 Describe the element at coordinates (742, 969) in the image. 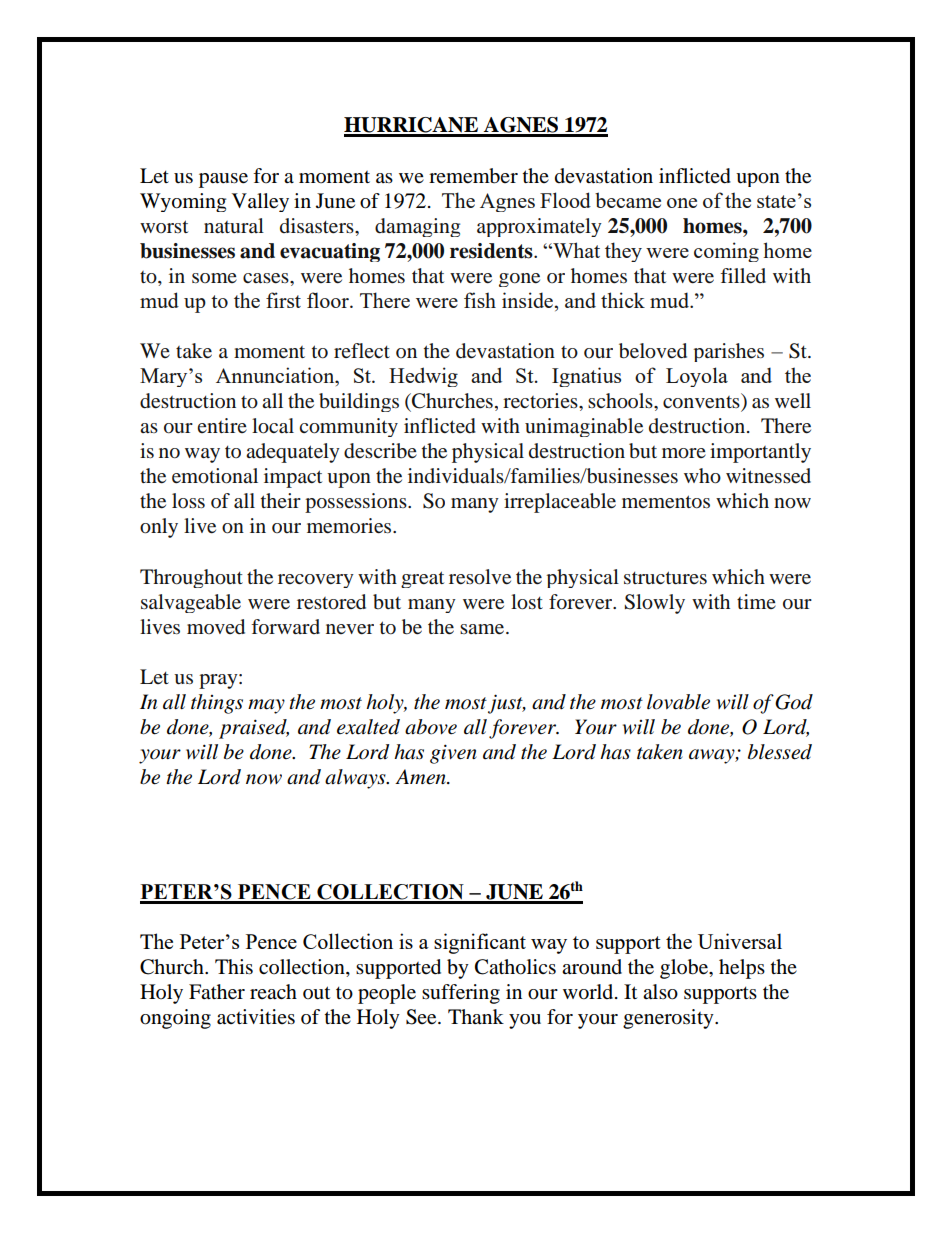

I see `helps` at that location.
